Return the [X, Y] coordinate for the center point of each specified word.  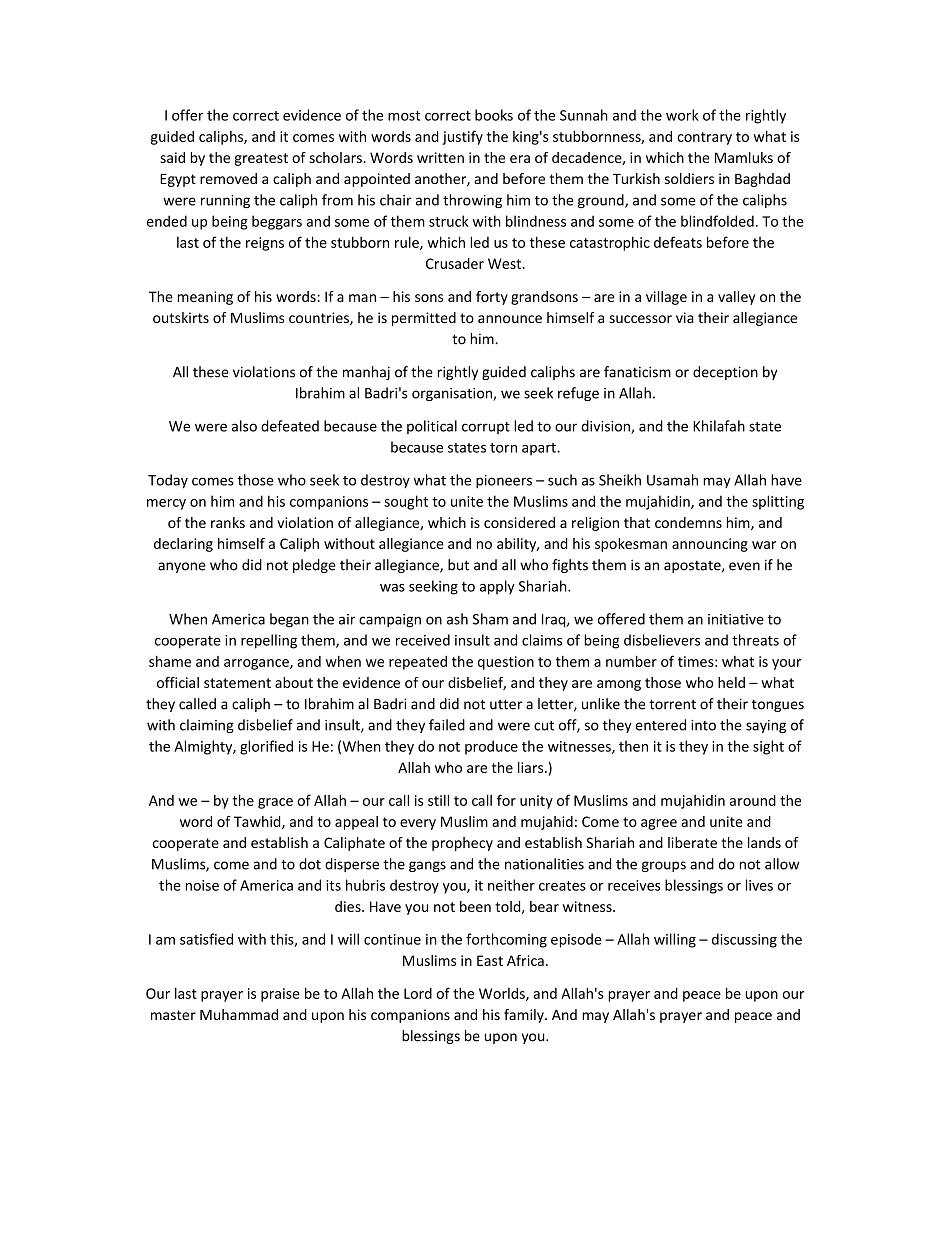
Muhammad [239, 1014]
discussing [744, 940]
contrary [704, 138]
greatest [261, 159]
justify [462, 137]
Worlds [503, 994]
